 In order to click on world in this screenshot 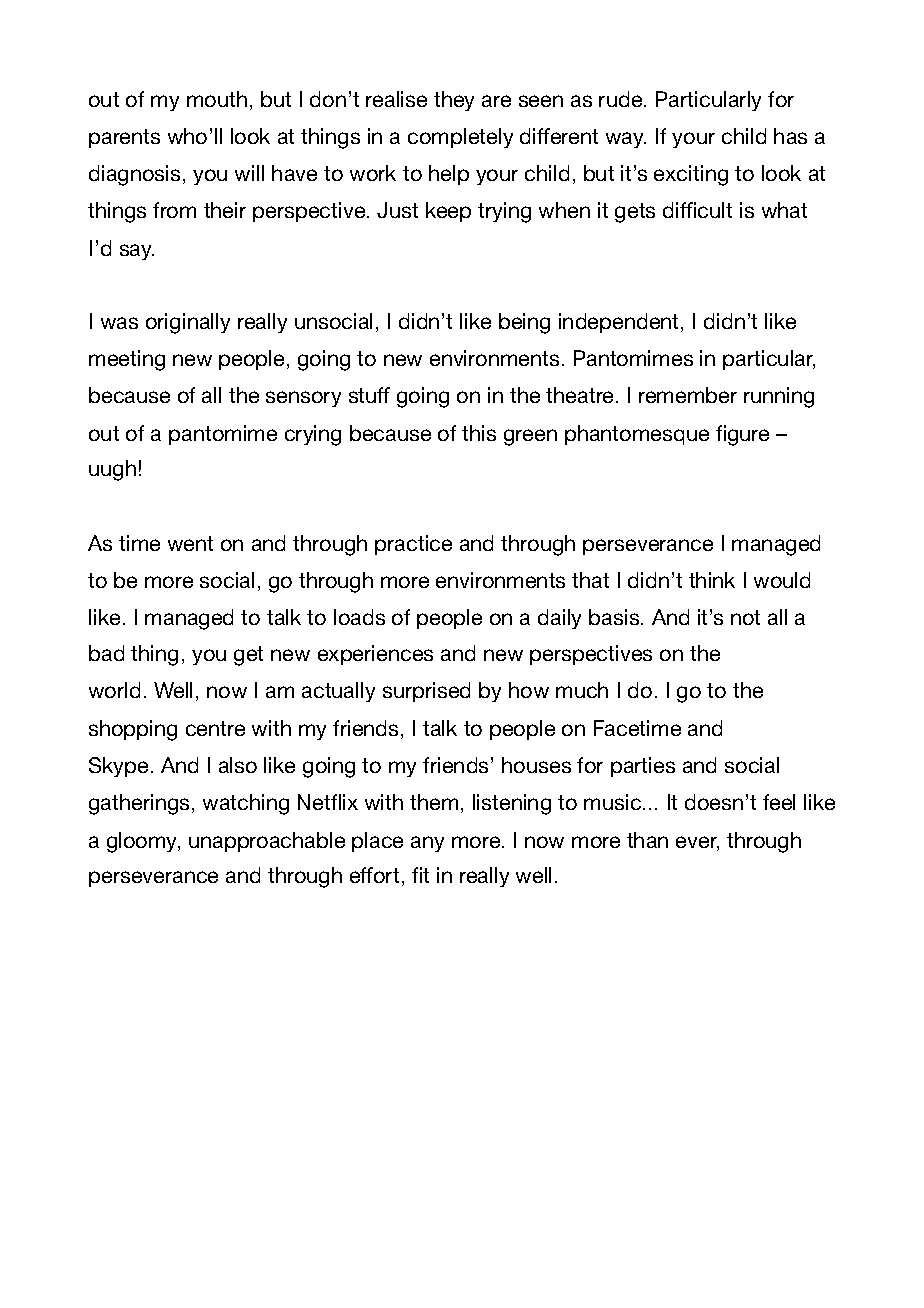, I will do `click(114, 690)`.
